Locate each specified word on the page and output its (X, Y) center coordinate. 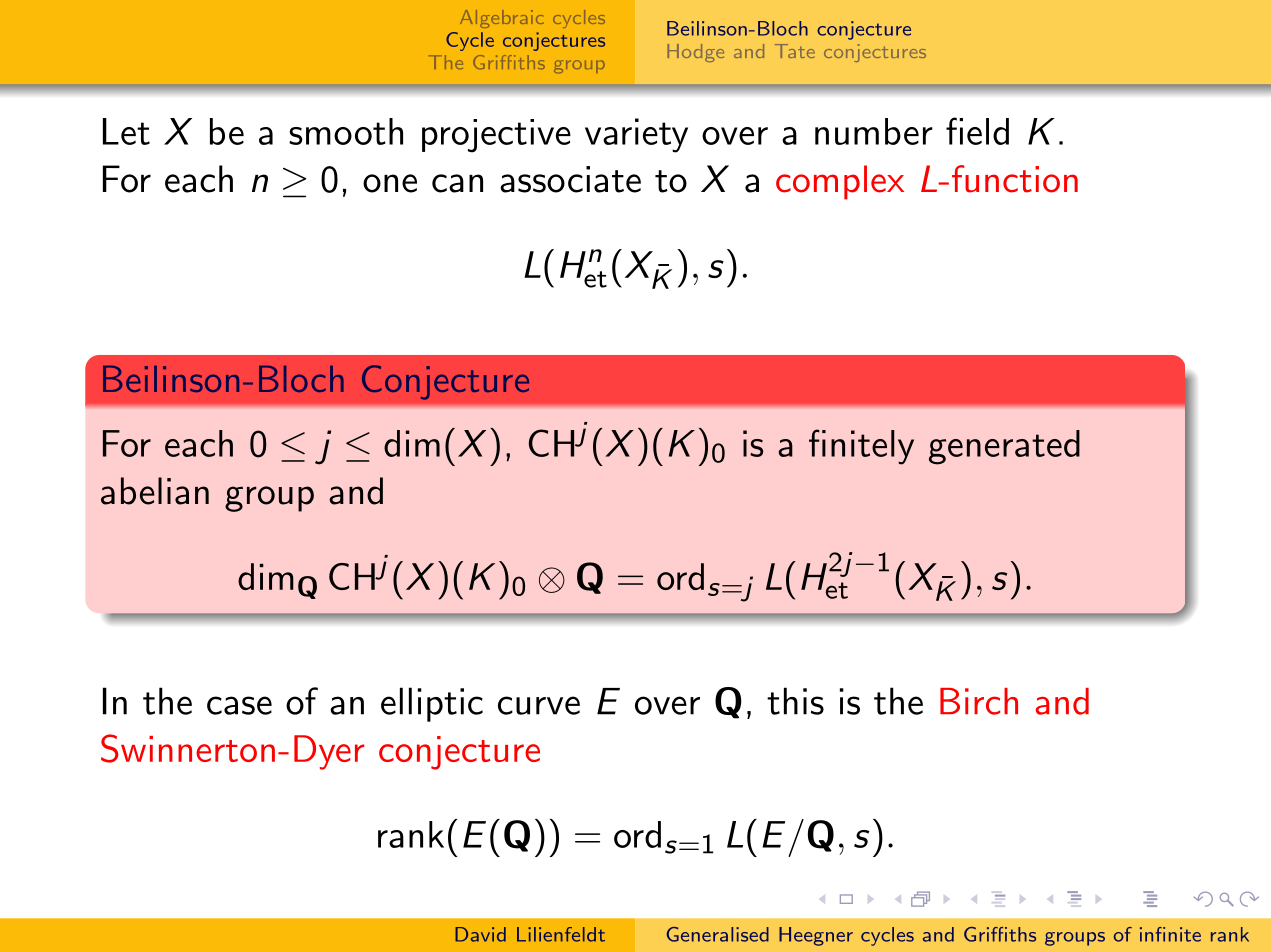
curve (539, 705)
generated (1004, 447)
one (390, 183)
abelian (155, 491)
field (977, 131)
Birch (979, 701)
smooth (346, 131)
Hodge (695, 53)
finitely (861, 447)
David (480, 934)
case (239, 705)
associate (570, 179)
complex (840, 182)
